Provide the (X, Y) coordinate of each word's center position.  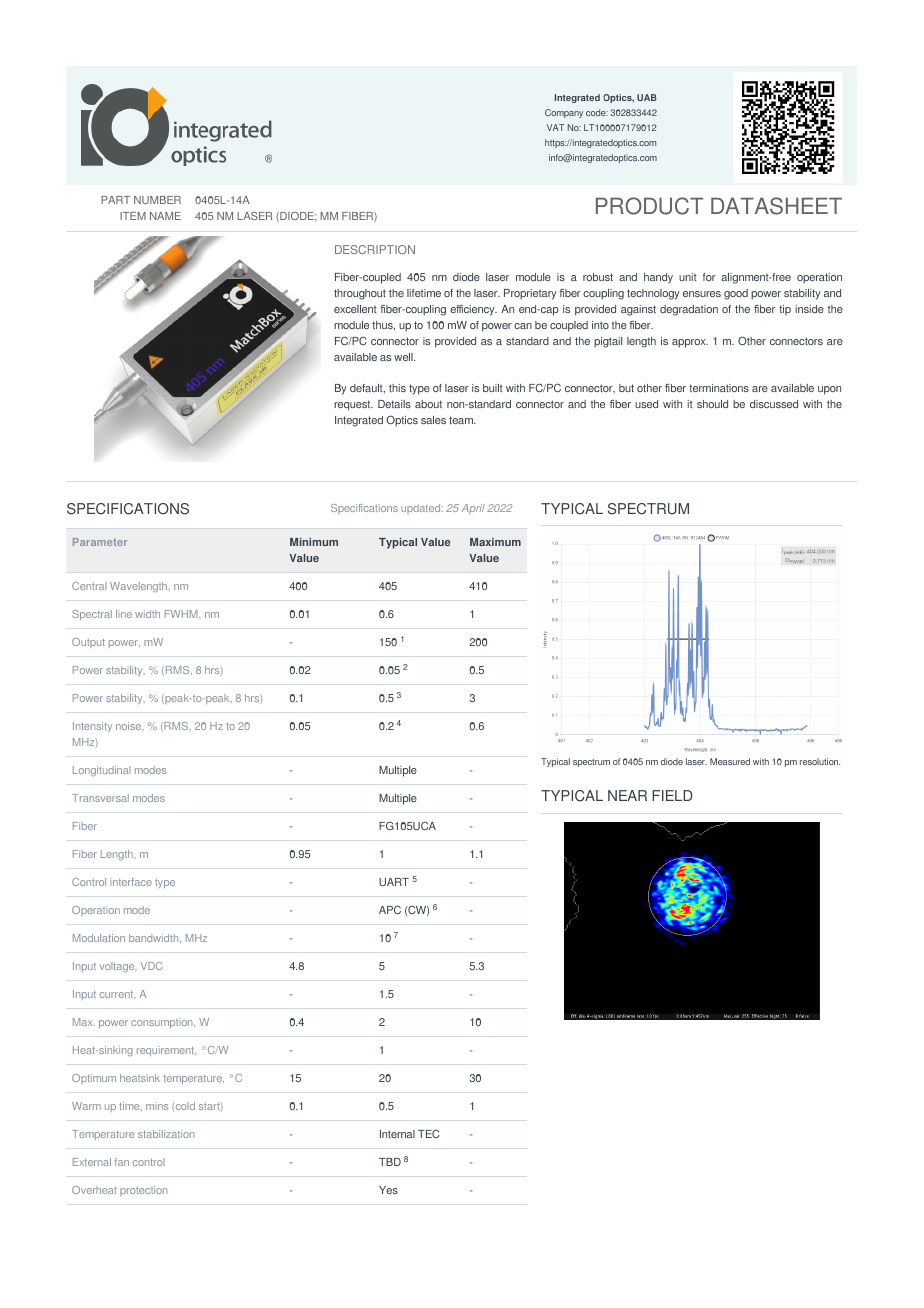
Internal (397, 1134)
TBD (390, 1162)
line (124, 614)
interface (131, 882)
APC (390, 909)
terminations (719, 388)
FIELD (672, 795)
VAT (556, 127)
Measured (730, 761)
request (353, 405)
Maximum (495, 542)
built (493, 388)
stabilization (166, 1134)
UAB (647, 97)
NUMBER (157, 200)
